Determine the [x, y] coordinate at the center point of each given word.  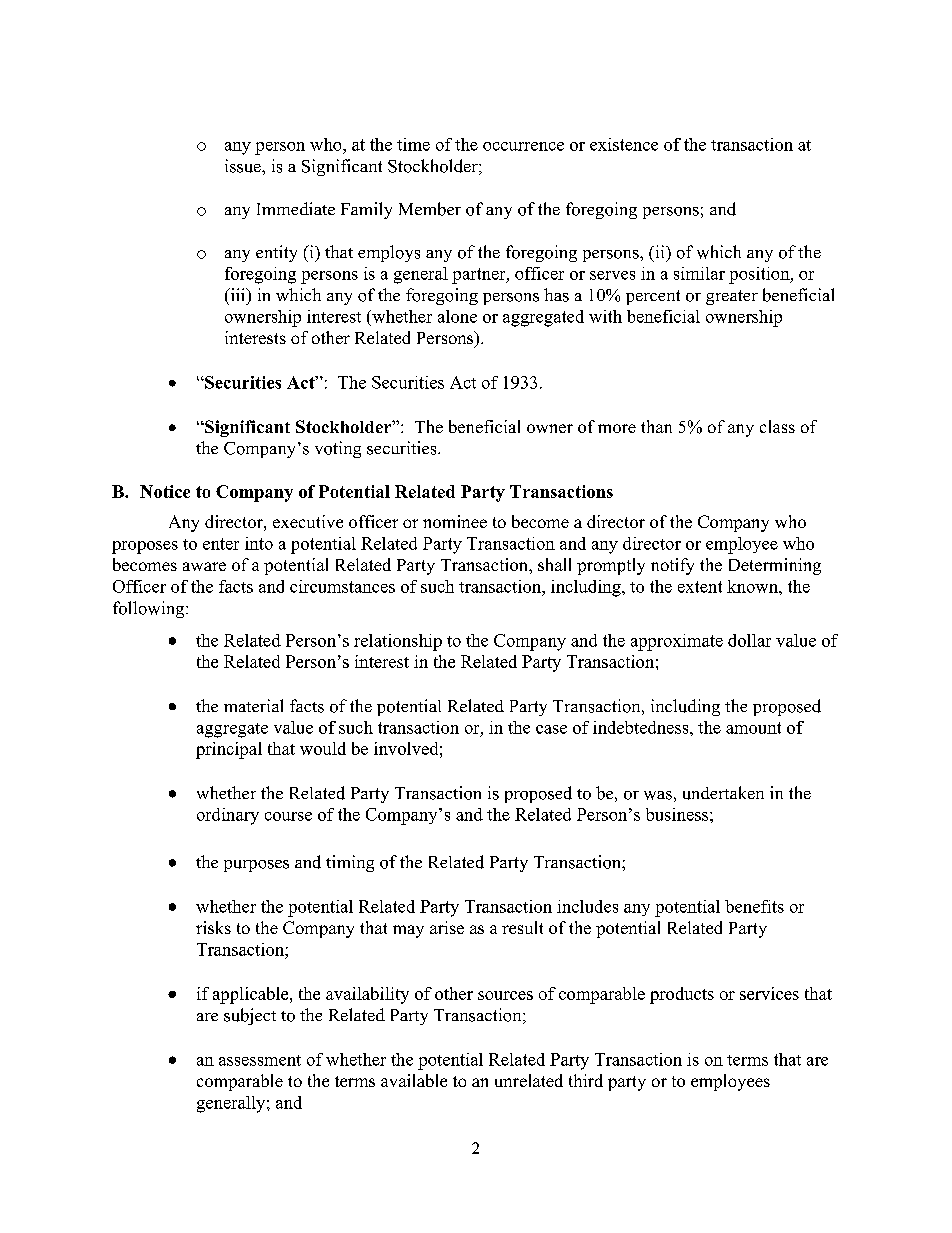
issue [244, 166]
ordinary [228, 816]
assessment [260, 1060]
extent [700, 587]
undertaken [723, 793]
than [656, 426]
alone [457, 316]
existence [624, 144]
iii [238, 294]
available [414, 1080]
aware [204, 566]
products [682, 995]
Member [430, 209]
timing [350, 863]
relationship [398, 642]
